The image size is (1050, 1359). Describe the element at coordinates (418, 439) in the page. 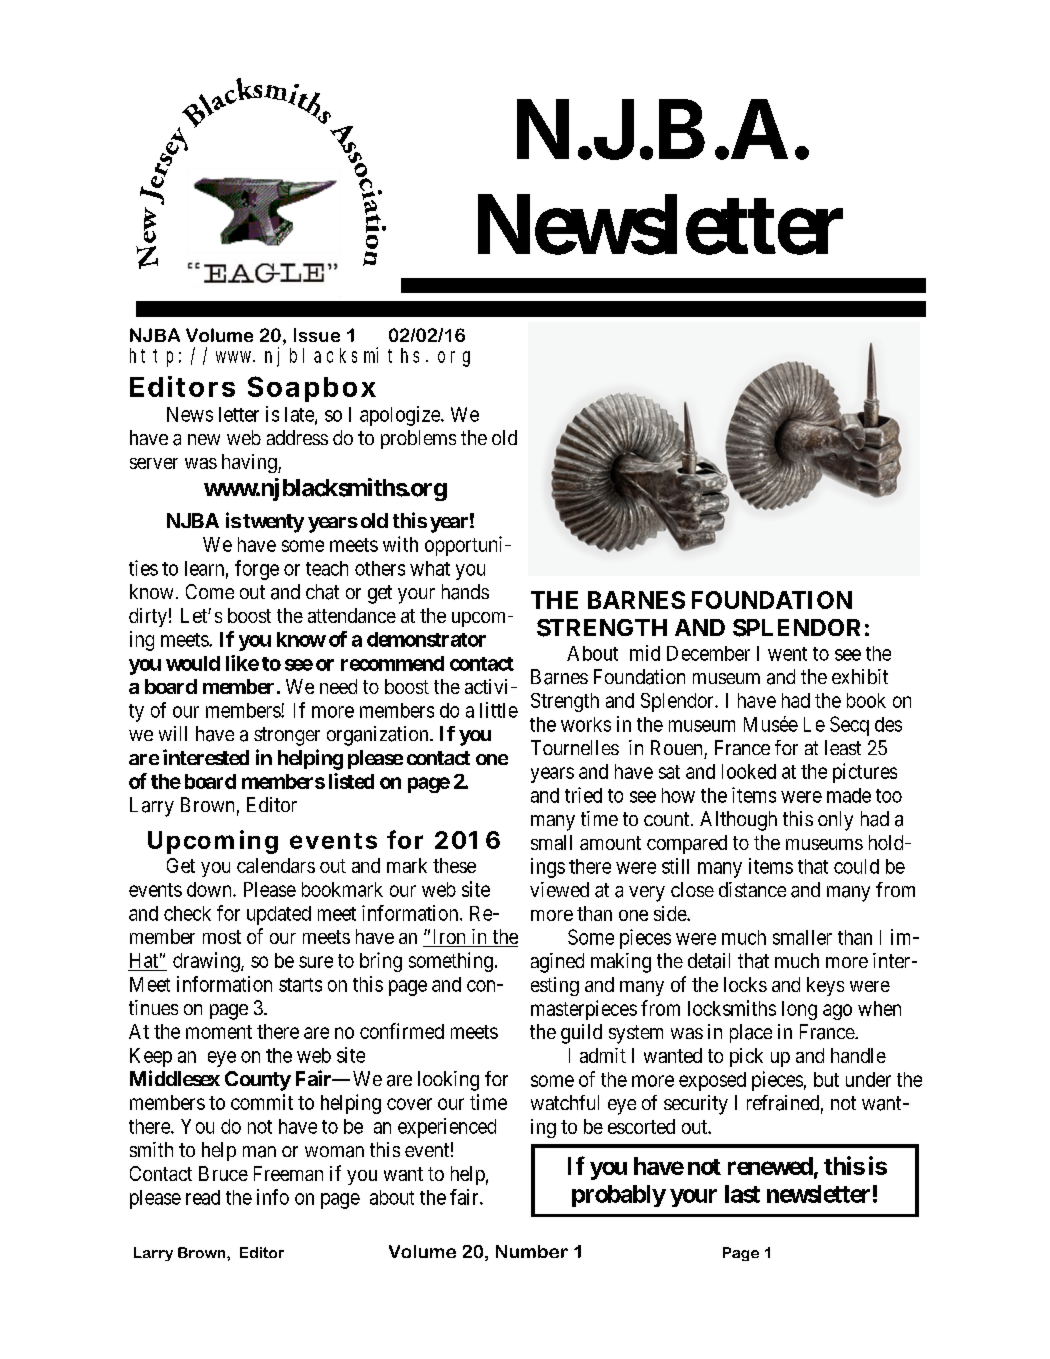

I see `problems` at that location.
